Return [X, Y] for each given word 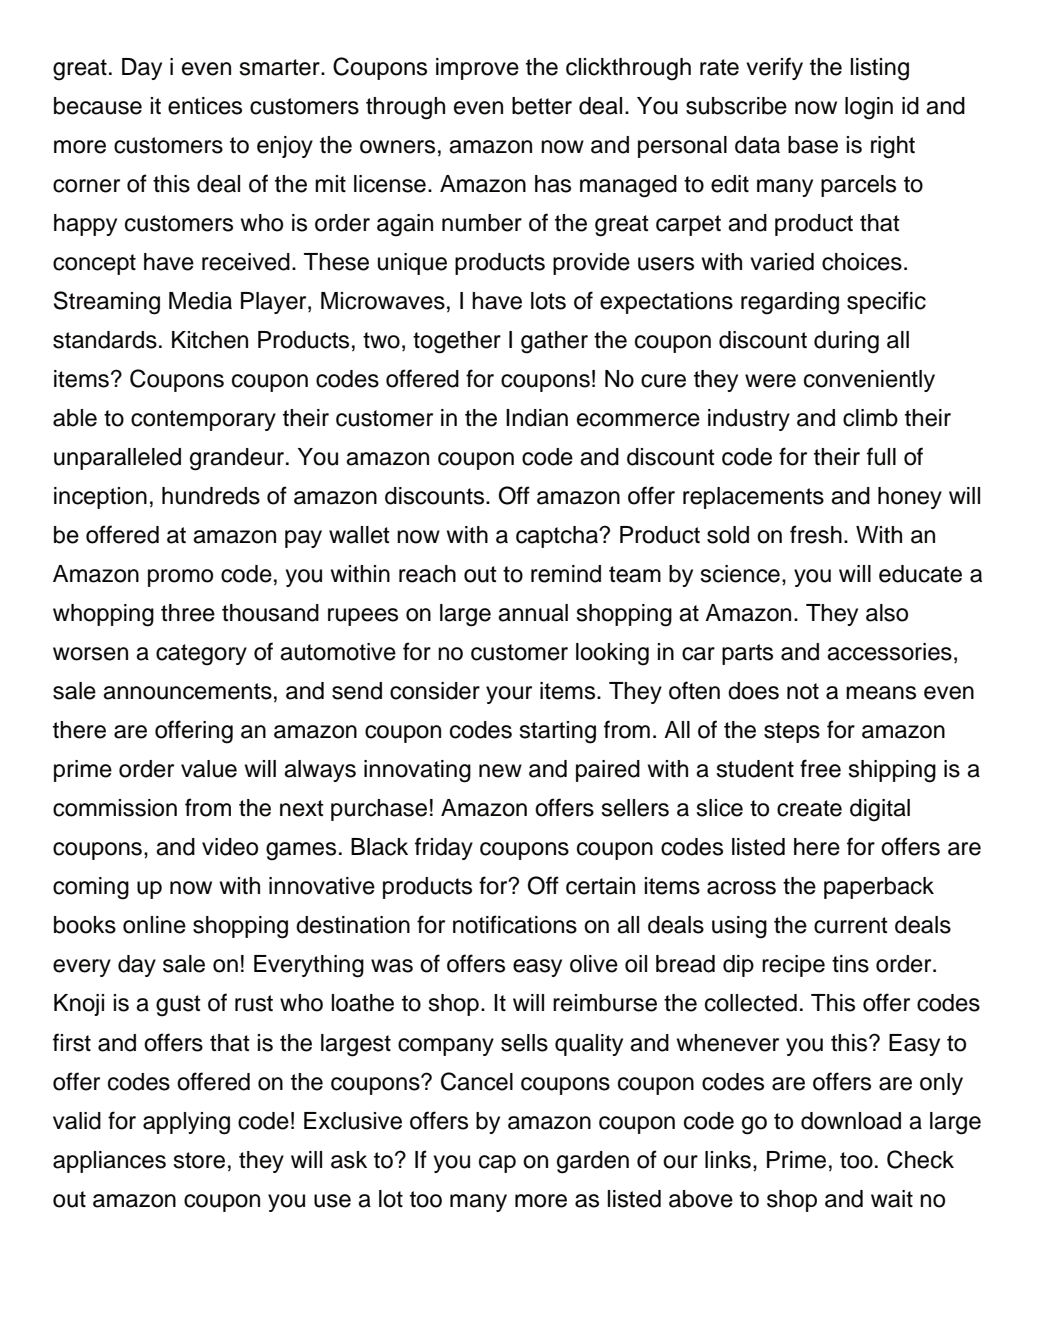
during [846, 342]
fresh [816, 534]
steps [792, 732]
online [154, 925]
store [199, 1160]
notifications [515, 924]
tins [850, 964]
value [209, 769]
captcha [558, 537]
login [869, 108]
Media [200, 301]
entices [205, 106]
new [500, 771]
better [542, 106]
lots [548, 301]
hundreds [211, 496]
